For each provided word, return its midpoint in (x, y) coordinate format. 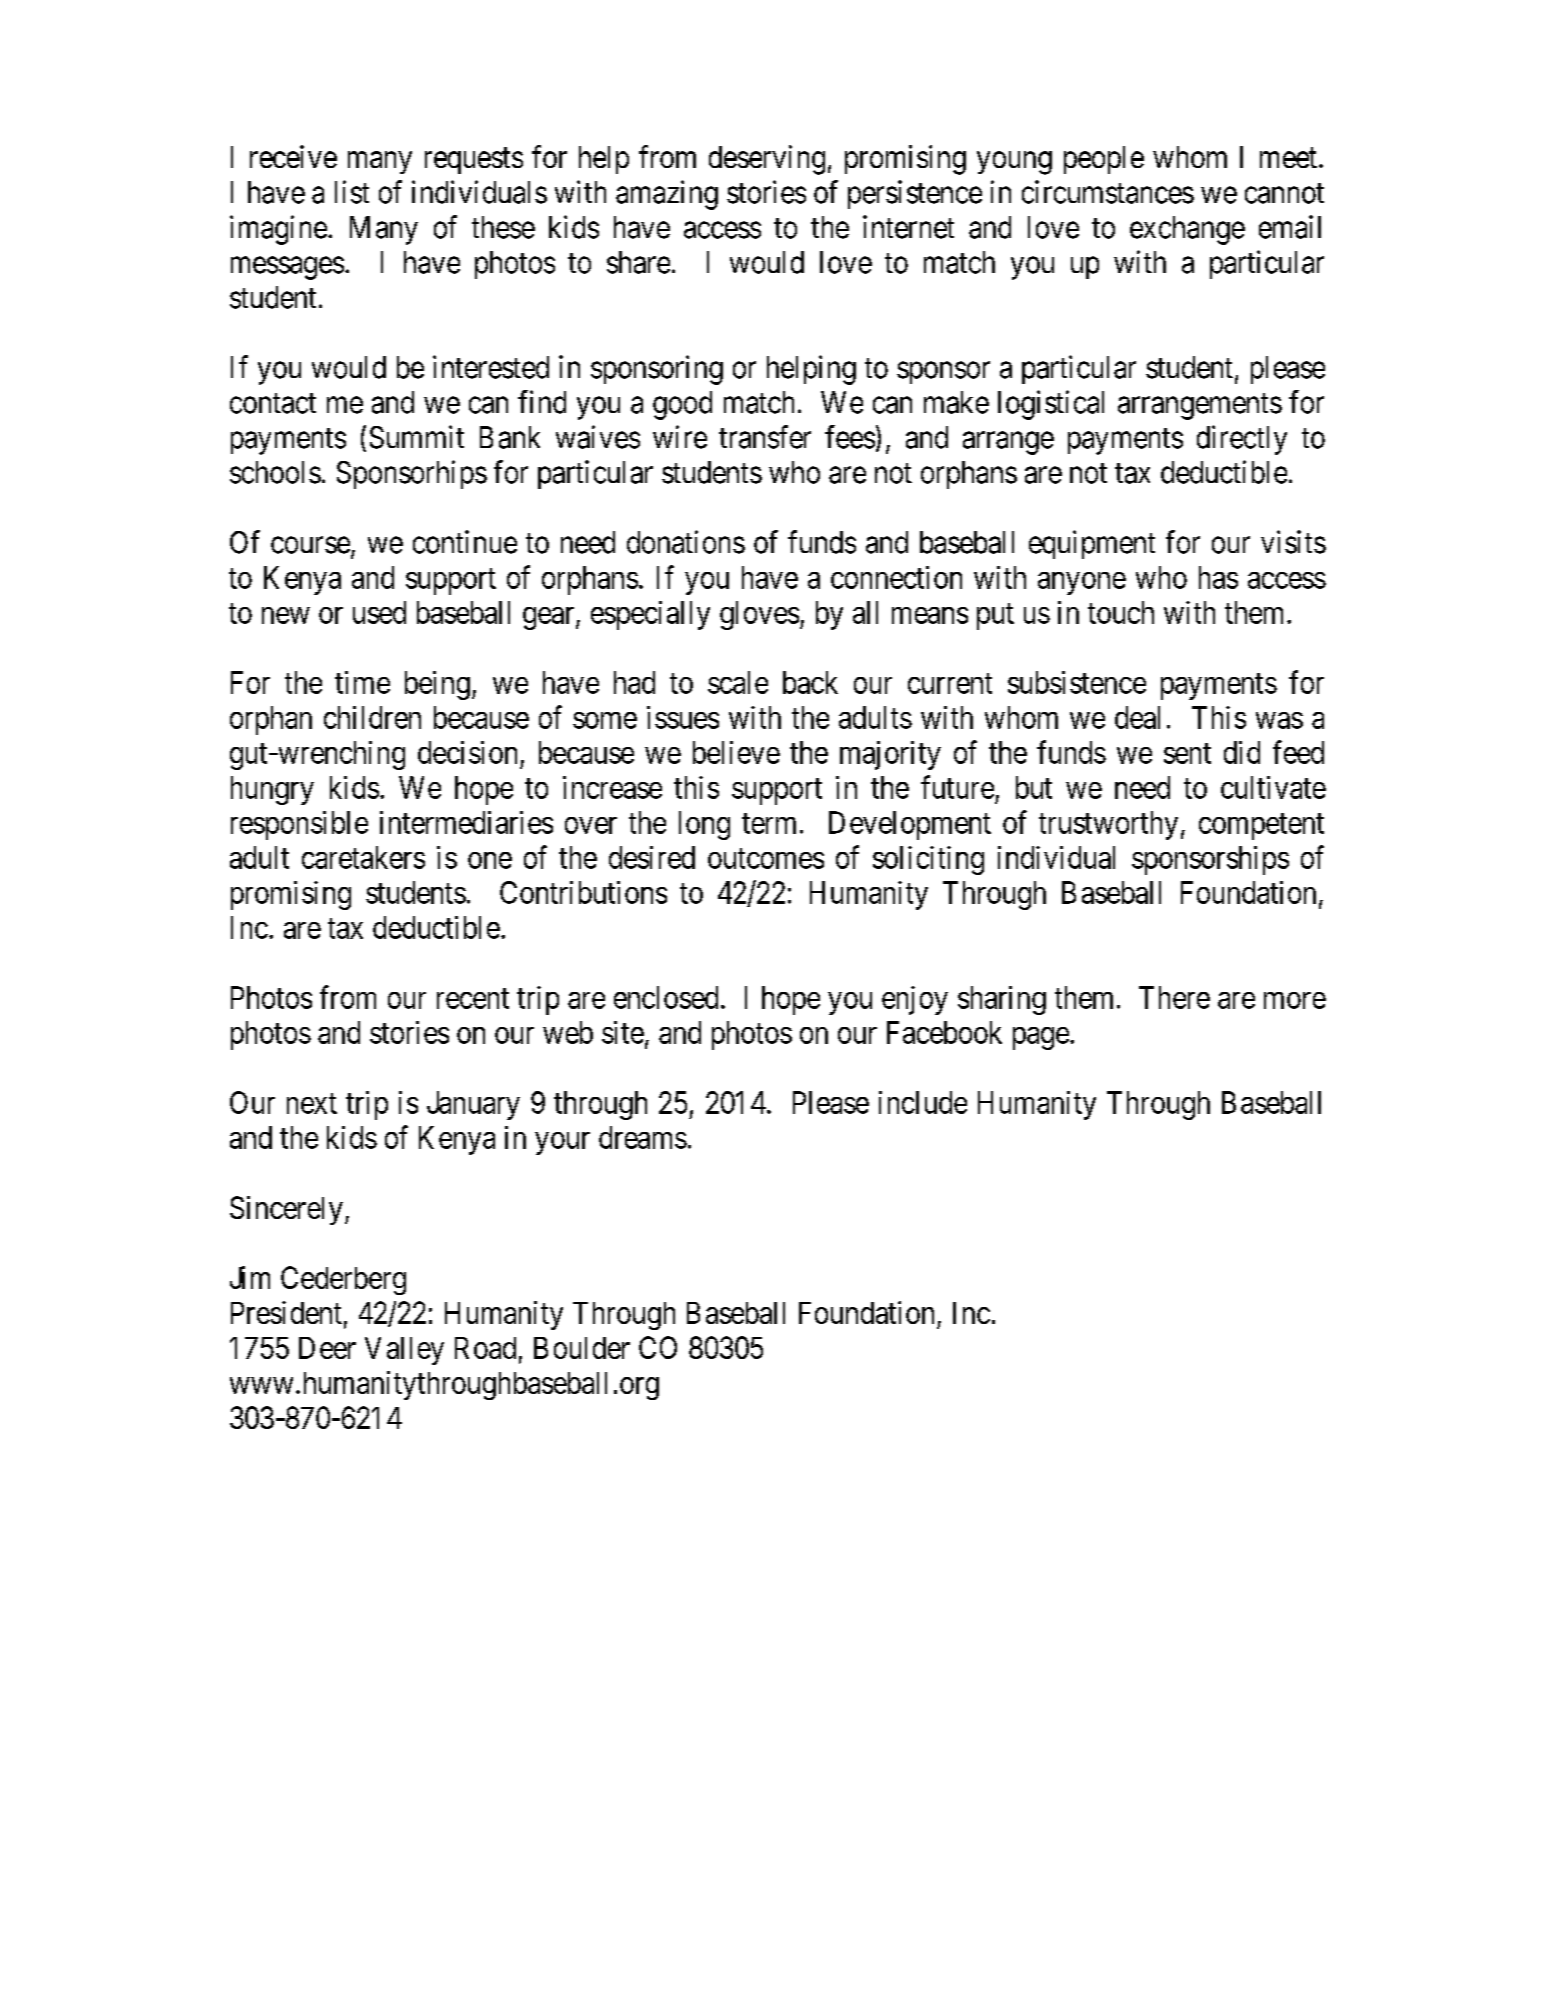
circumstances (1108, 192)
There (1174, 997)
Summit (417, 437)
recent (473, 998)
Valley (404, 1351)
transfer (765, 437)
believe (736, 752)
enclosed (666, 997)
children (372, 717)
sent (1187, 753)
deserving (767, 160)
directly (1242, 440)
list (352, 192)
